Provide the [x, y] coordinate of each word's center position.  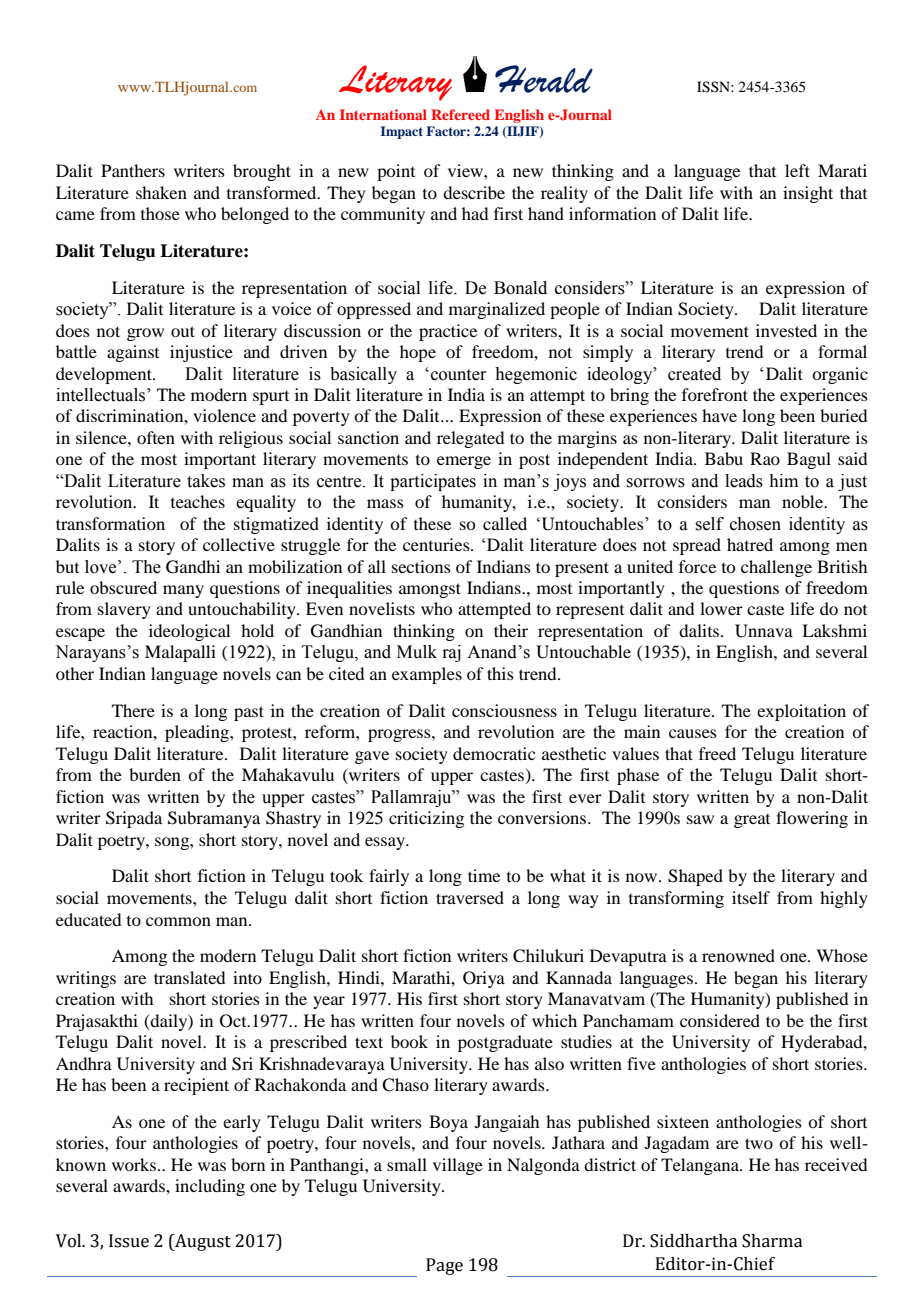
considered [720, 1020]
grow [145, 334]
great [752, 821]
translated [189, 977]
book [409, 1041]
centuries [437, 544]
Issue [129, 1241]
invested [786, 330]
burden [155, 774]
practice [448, 332]
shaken [161, 192]
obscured [123, 587]
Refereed [460, 114]
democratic [494, 753]
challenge [776, 568]
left [797, 170]
